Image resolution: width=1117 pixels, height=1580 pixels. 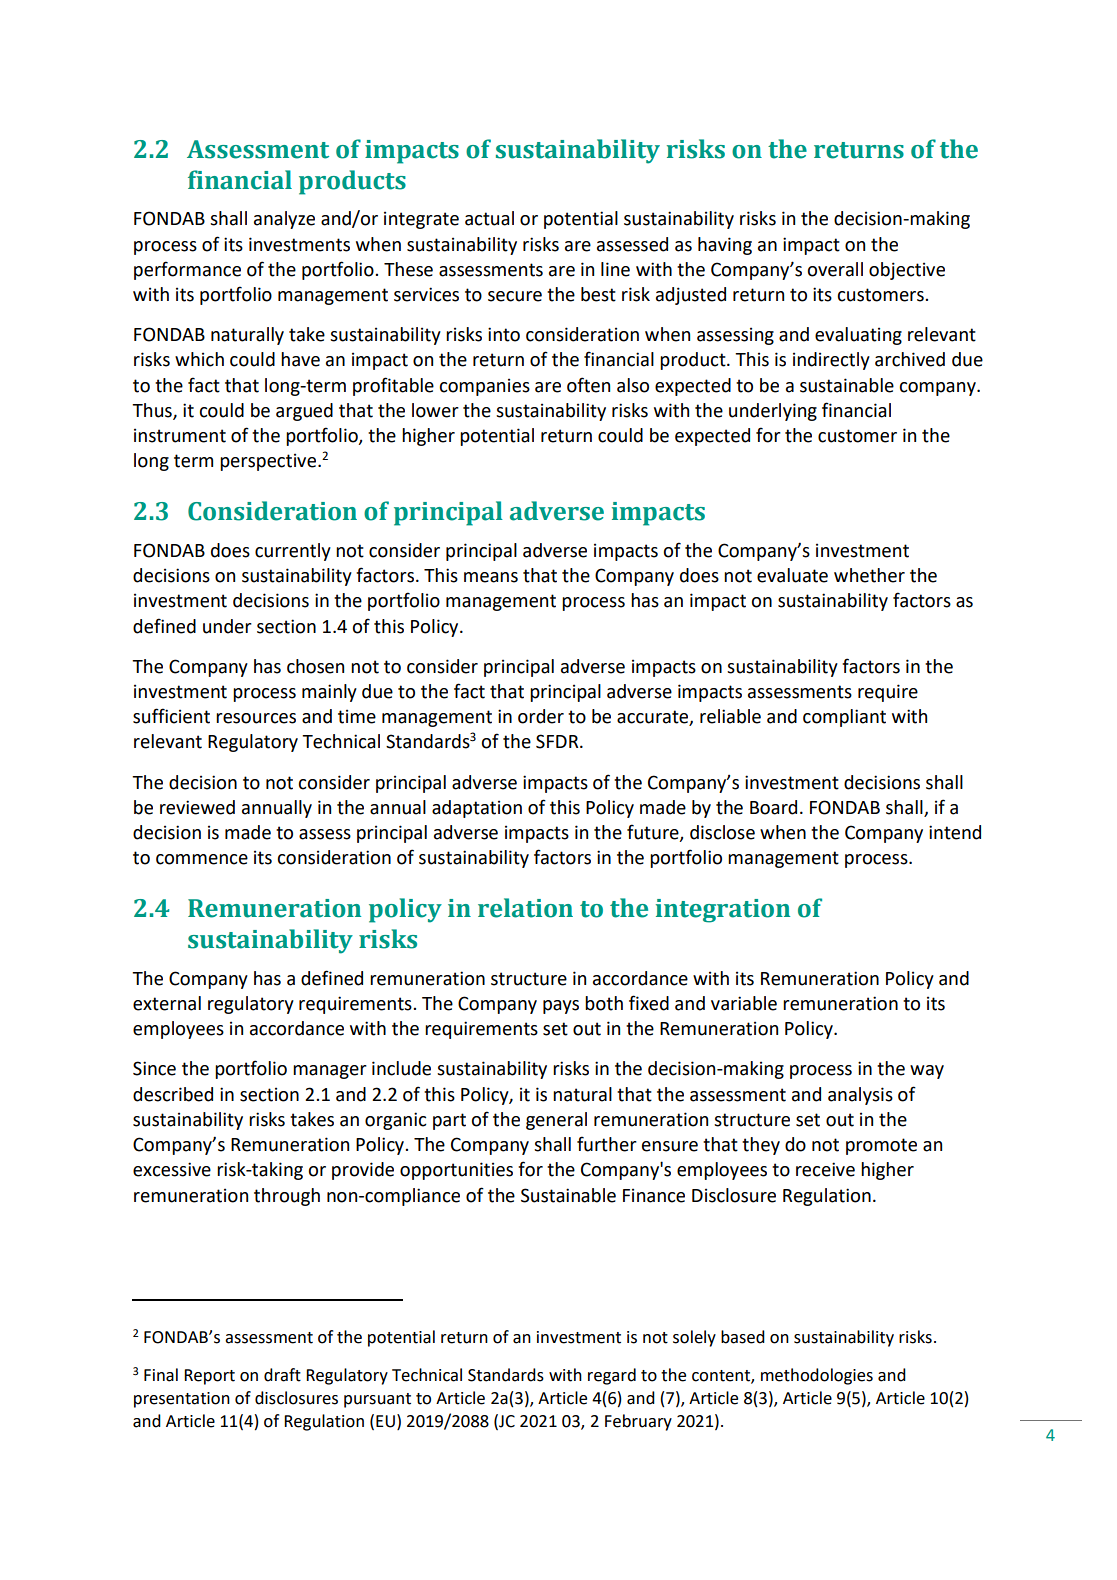 What do you see at coordinates (817, 1376) in the image?
I see `methodologies` at bounding box center [817, 1376].
